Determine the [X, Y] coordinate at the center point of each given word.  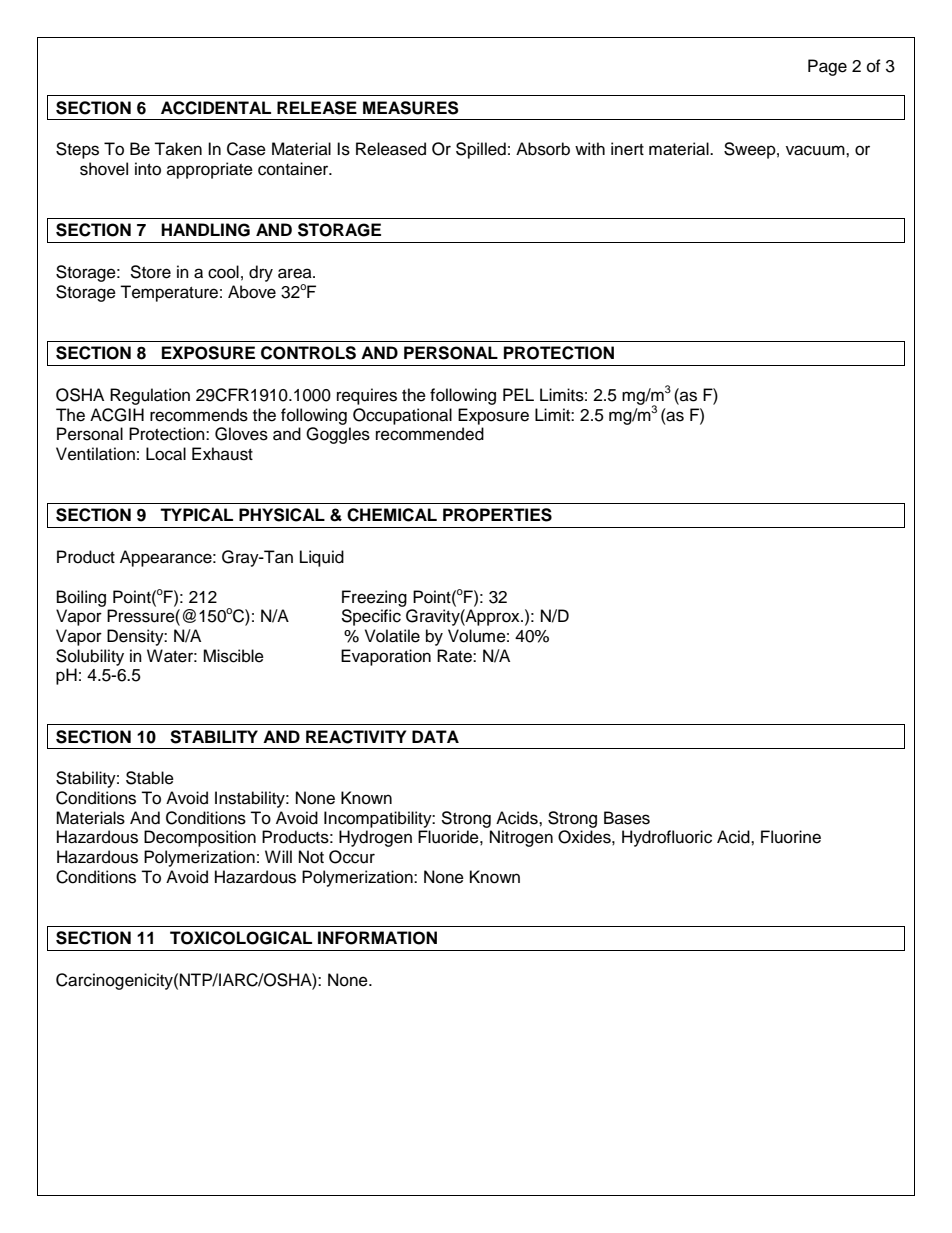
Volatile [392, 636]
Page [827, 67]
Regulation [150, 396]
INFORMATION [377, 938]
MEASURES [411, 108]
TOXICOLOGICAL [241, 938]
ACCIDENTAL [216, 108]
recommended [430, 434]
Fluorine [791, 837]
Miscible [233, 656]
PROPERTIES [497, 515]
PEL [518, 394]
